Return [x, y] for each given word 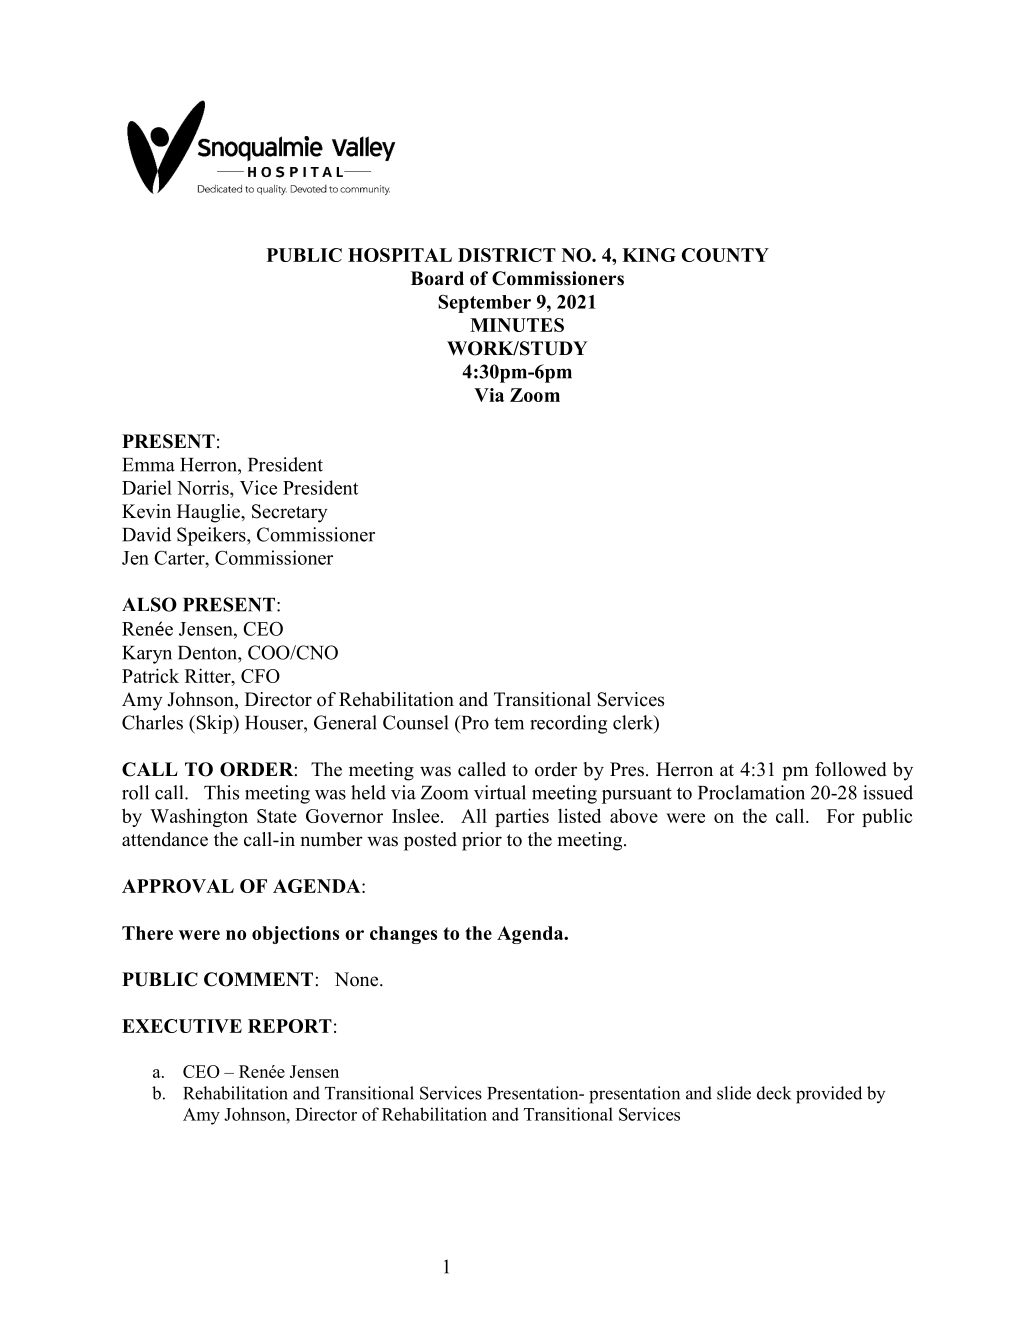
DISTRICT [507, 255]
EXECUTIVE [182, 1026]
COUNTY [725, 255]
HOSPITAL [400, 255]
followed [851, 769]
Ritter [209, 675]
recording [568, 724]
